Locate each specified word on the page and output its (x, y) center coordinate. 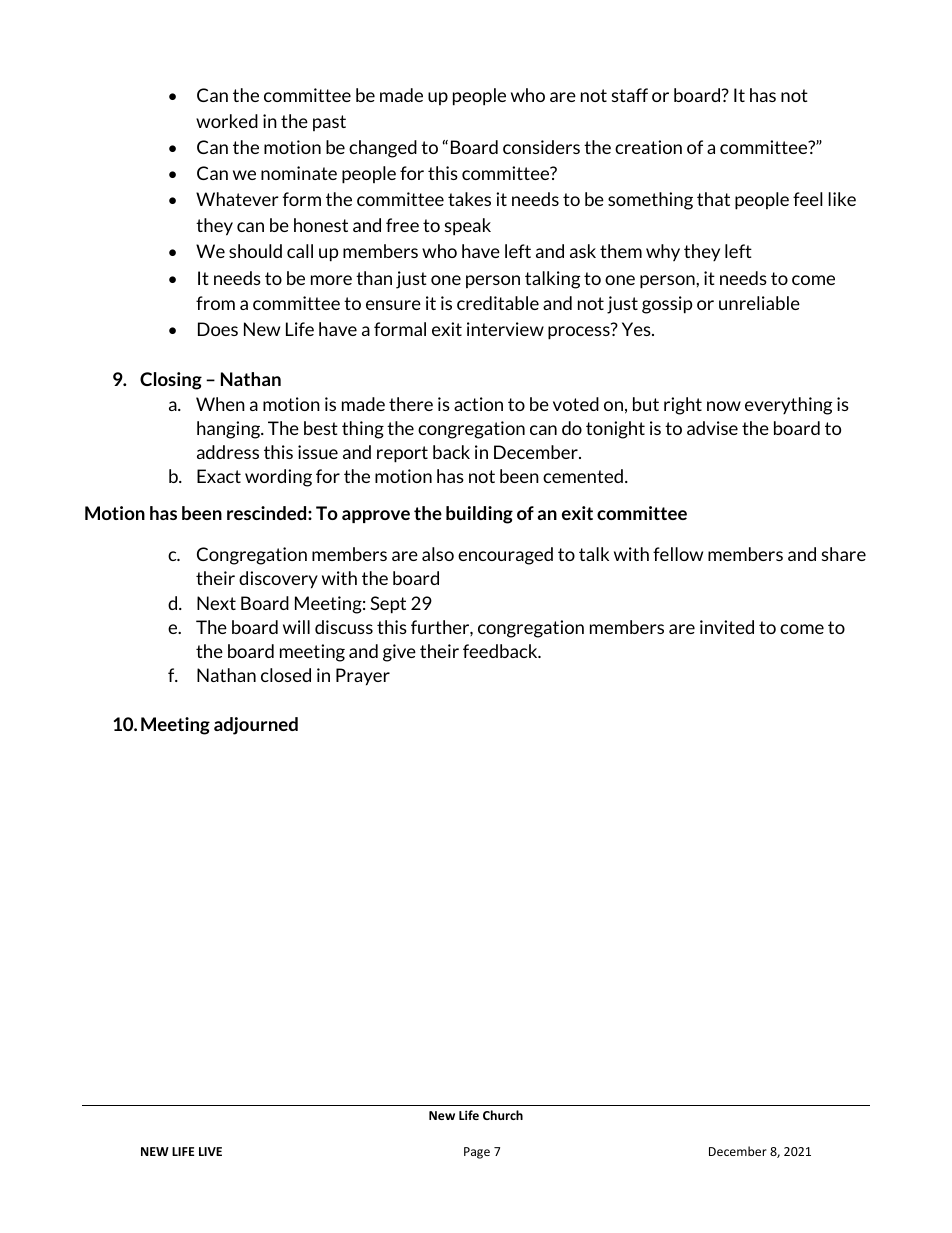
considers (541, 147)
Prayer (363, 677)
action (478, 404)
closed (286, 675)
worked (227, 121)
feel (808, 199)
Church (503, 1115)
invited (727, 627)
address (228, 452)
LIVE (210, 1151)
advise (712, 428)
